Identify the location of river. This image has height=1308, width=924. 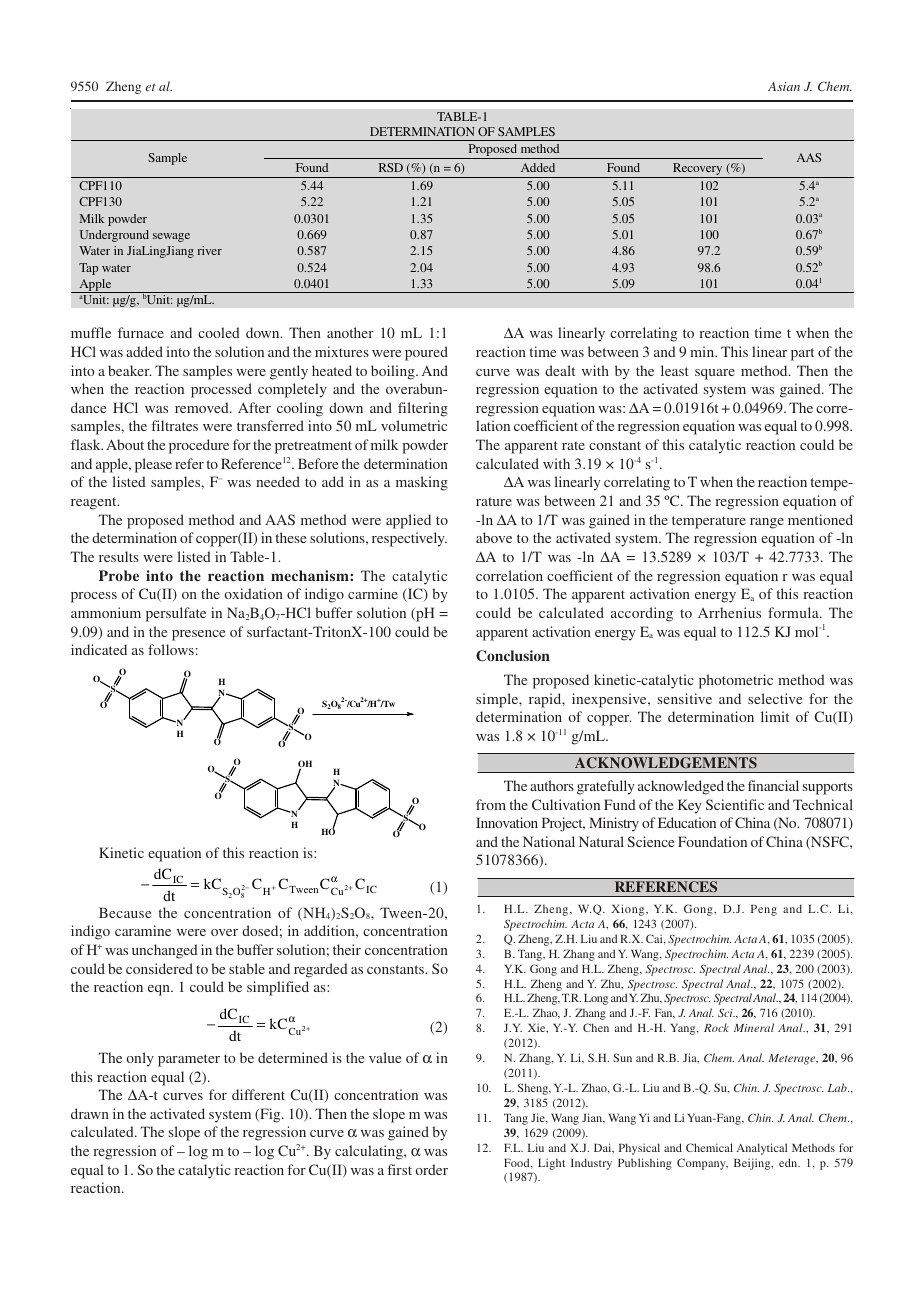
(210, 250).
